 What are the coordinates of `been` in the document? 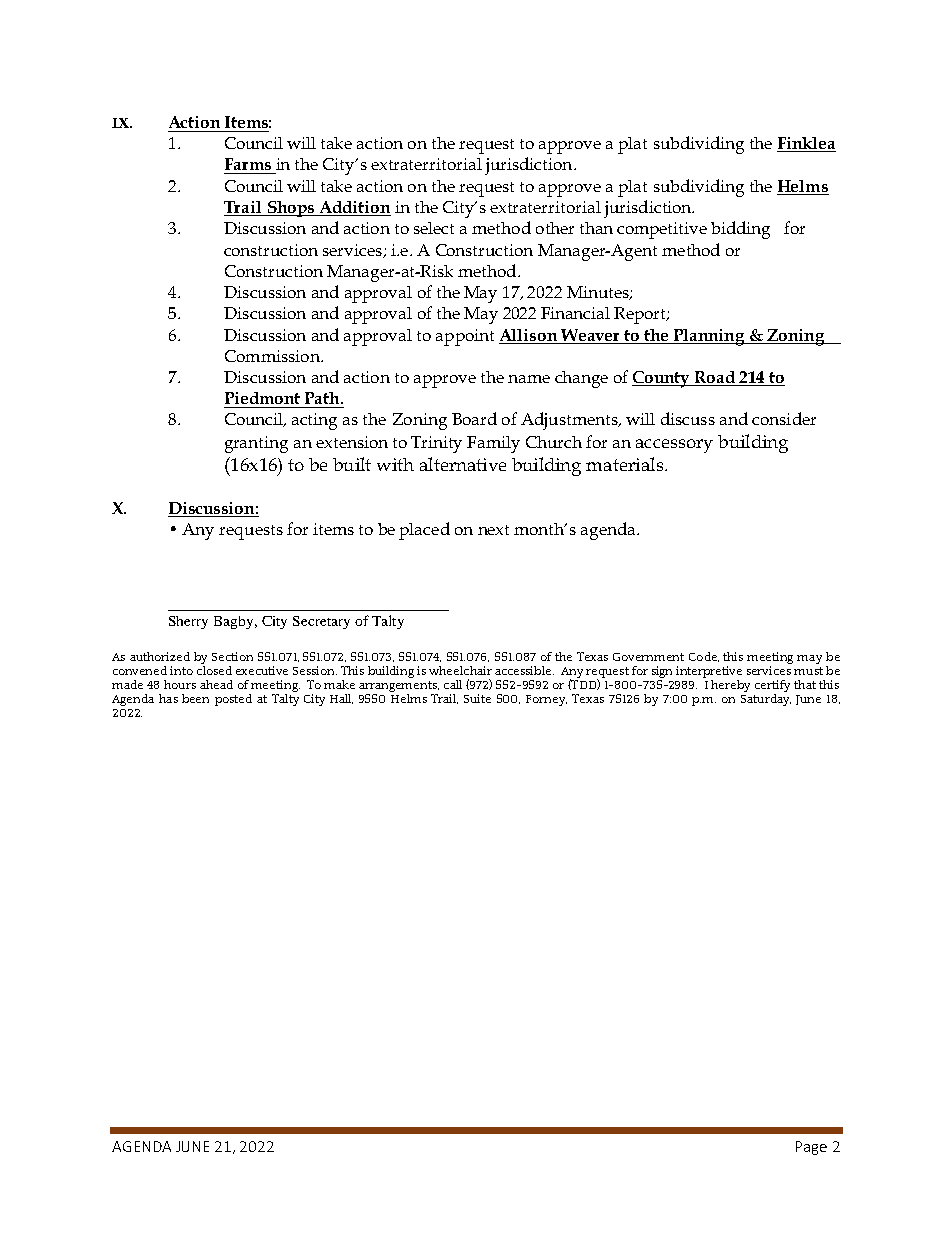 It's located at (195, 698).
